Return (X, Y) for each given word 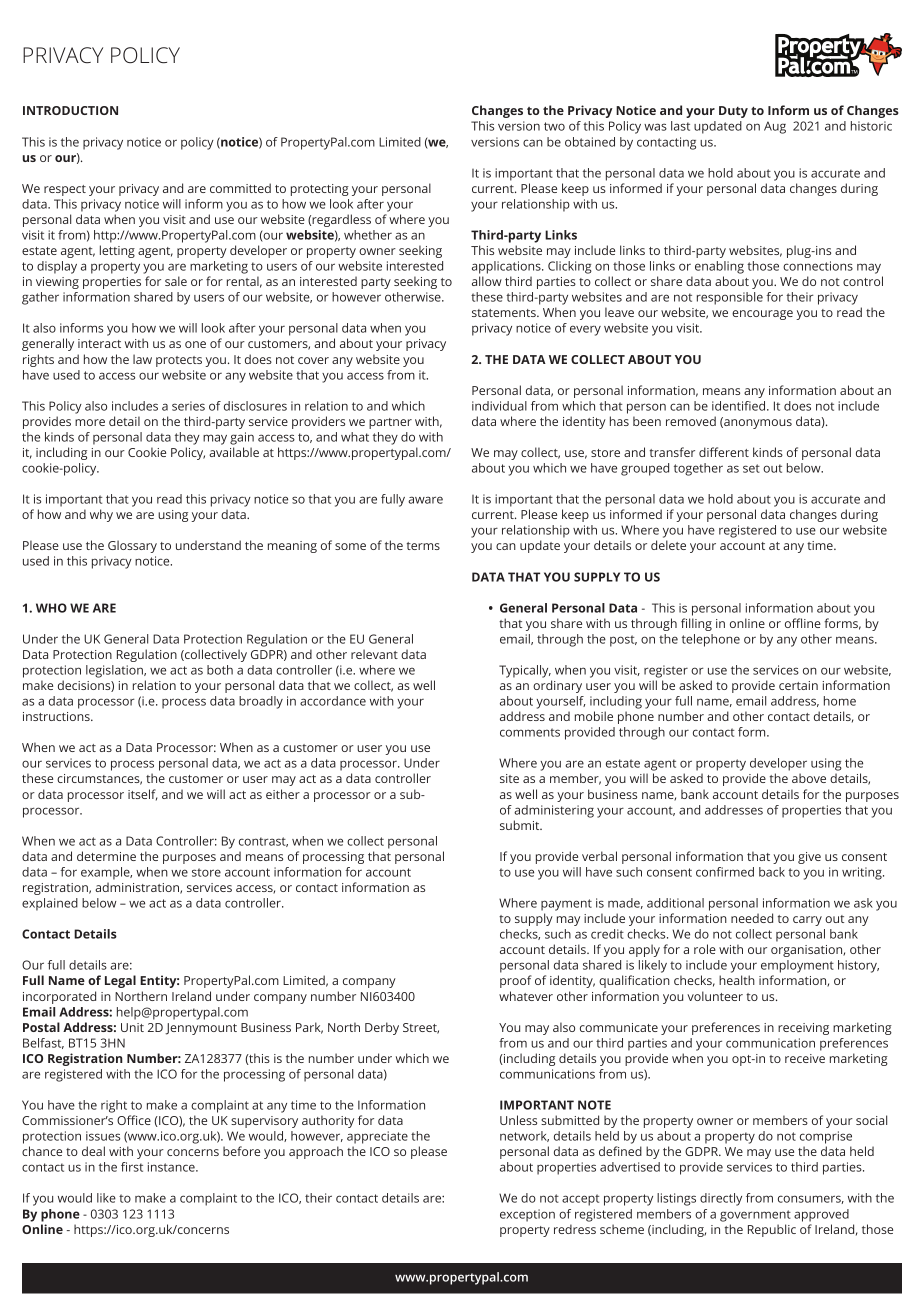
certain (798, 685)
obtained (590, 142)
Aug (775, 127)
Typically (525, 671)
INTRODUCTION (70, 110)
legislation (115, 671)
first (132, 1167)
